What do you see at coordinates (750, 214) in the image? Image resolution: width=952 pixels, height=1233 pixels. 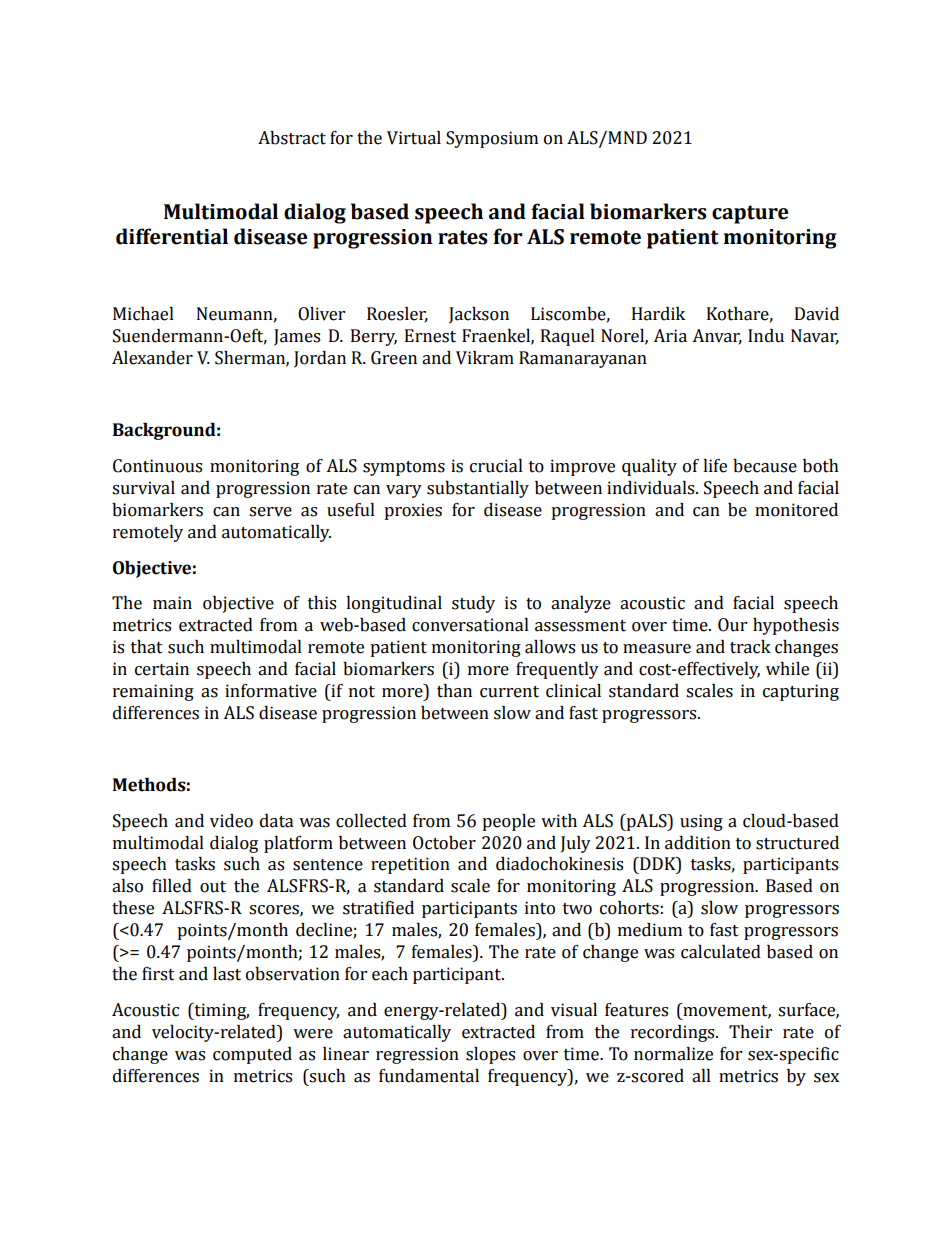 I see `capture` at bounding box center [750, 214].
